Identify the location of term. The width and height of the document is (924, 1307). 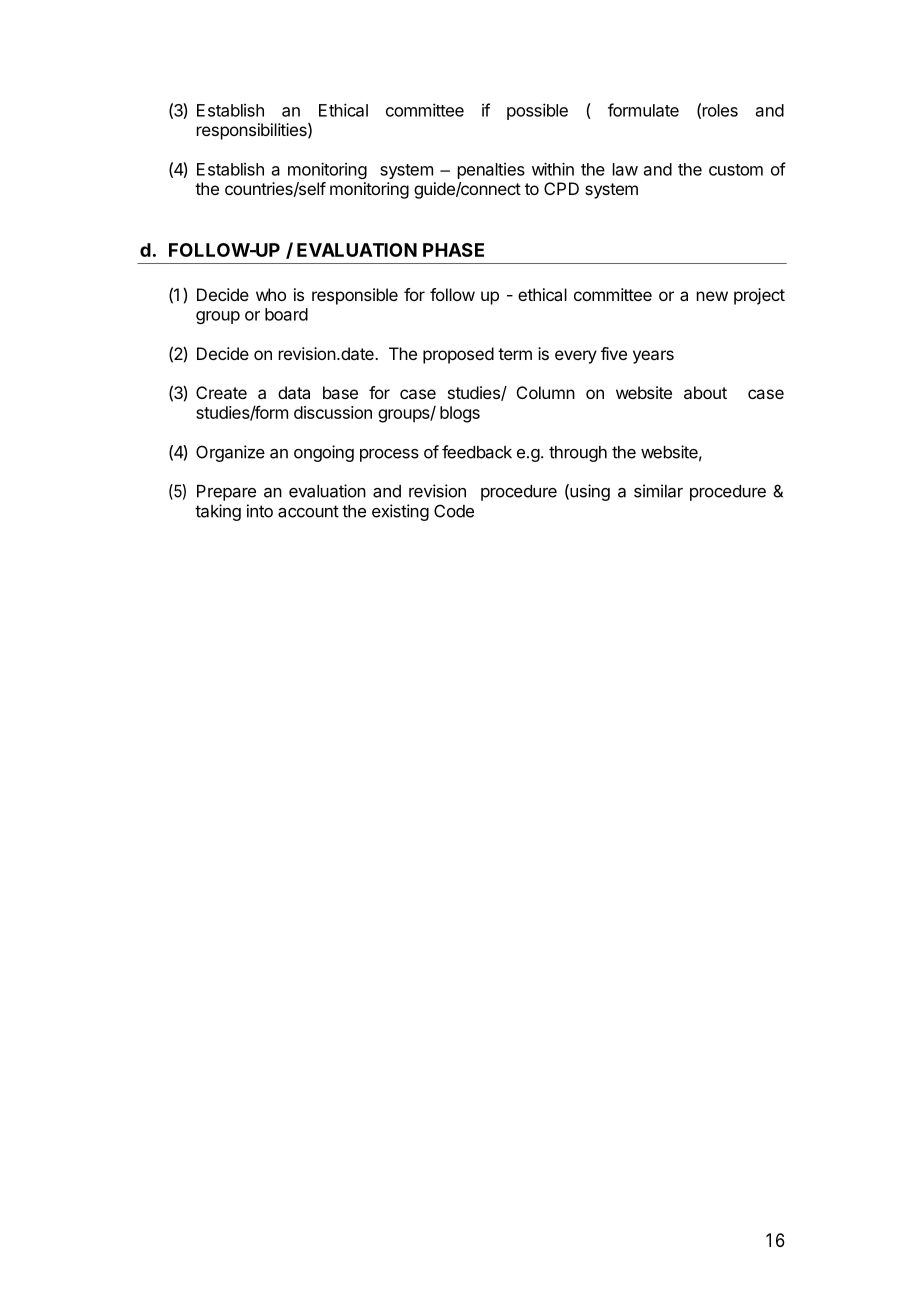
(515, 354).
